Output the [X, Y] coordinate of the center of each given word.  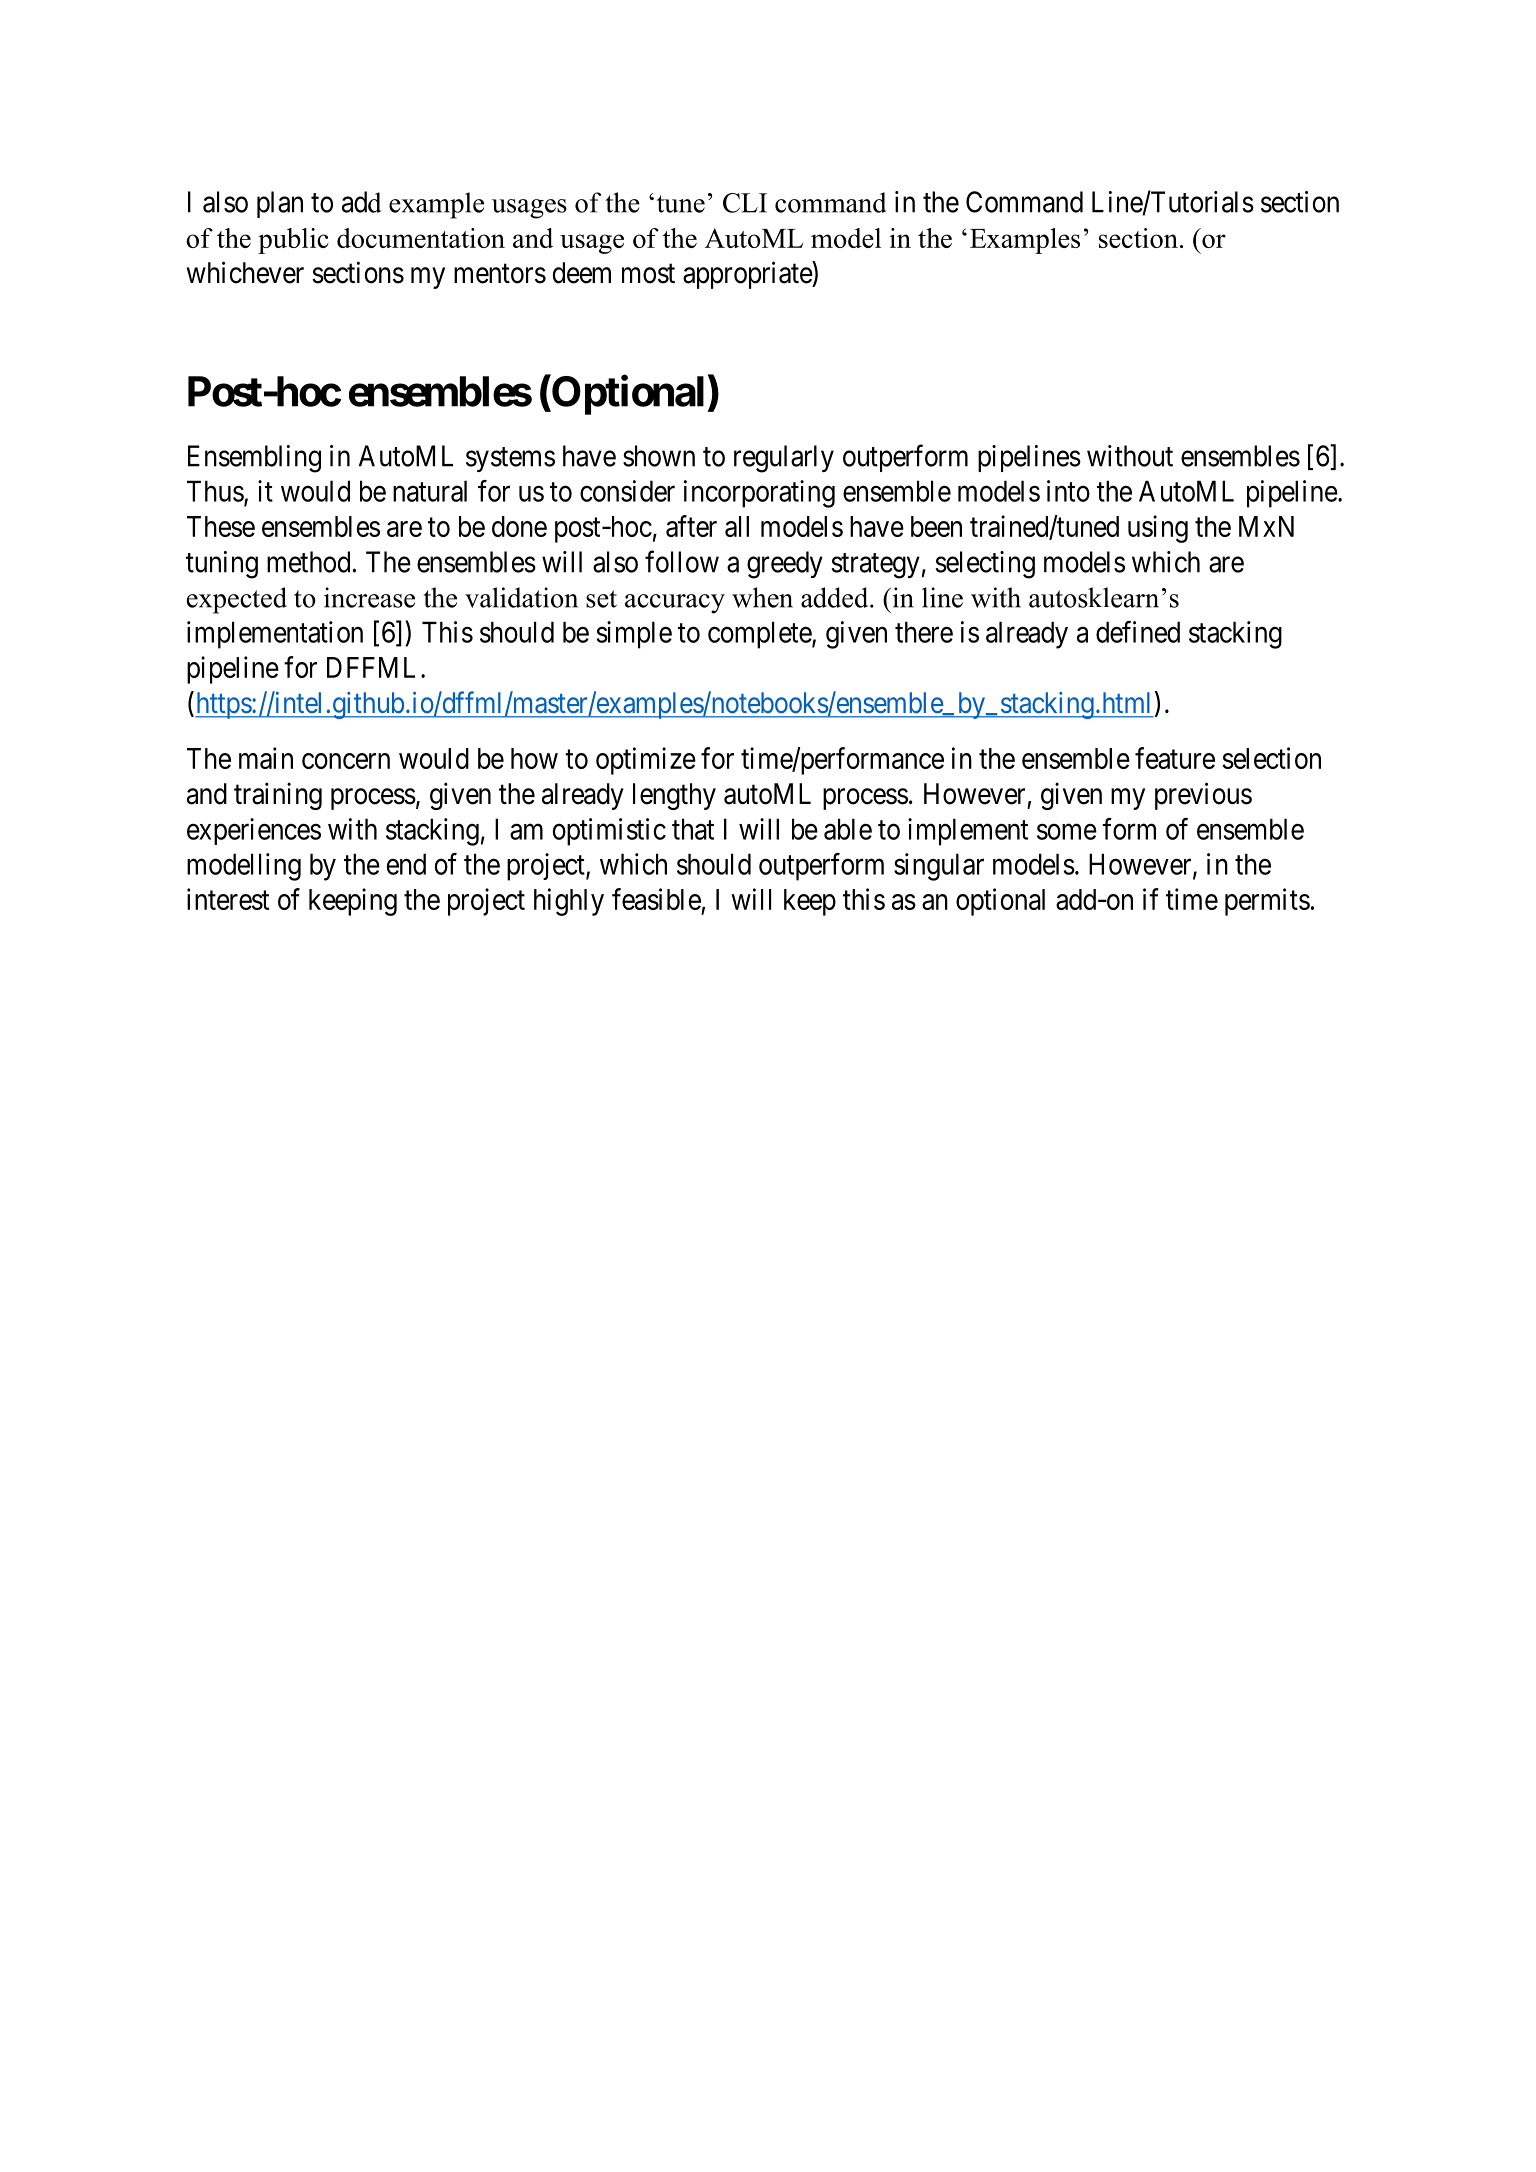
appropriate [748, 275]
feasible [656, 899]
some [1067, 832]
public [293, 241]
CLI [745, 203]
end [406, 864]
